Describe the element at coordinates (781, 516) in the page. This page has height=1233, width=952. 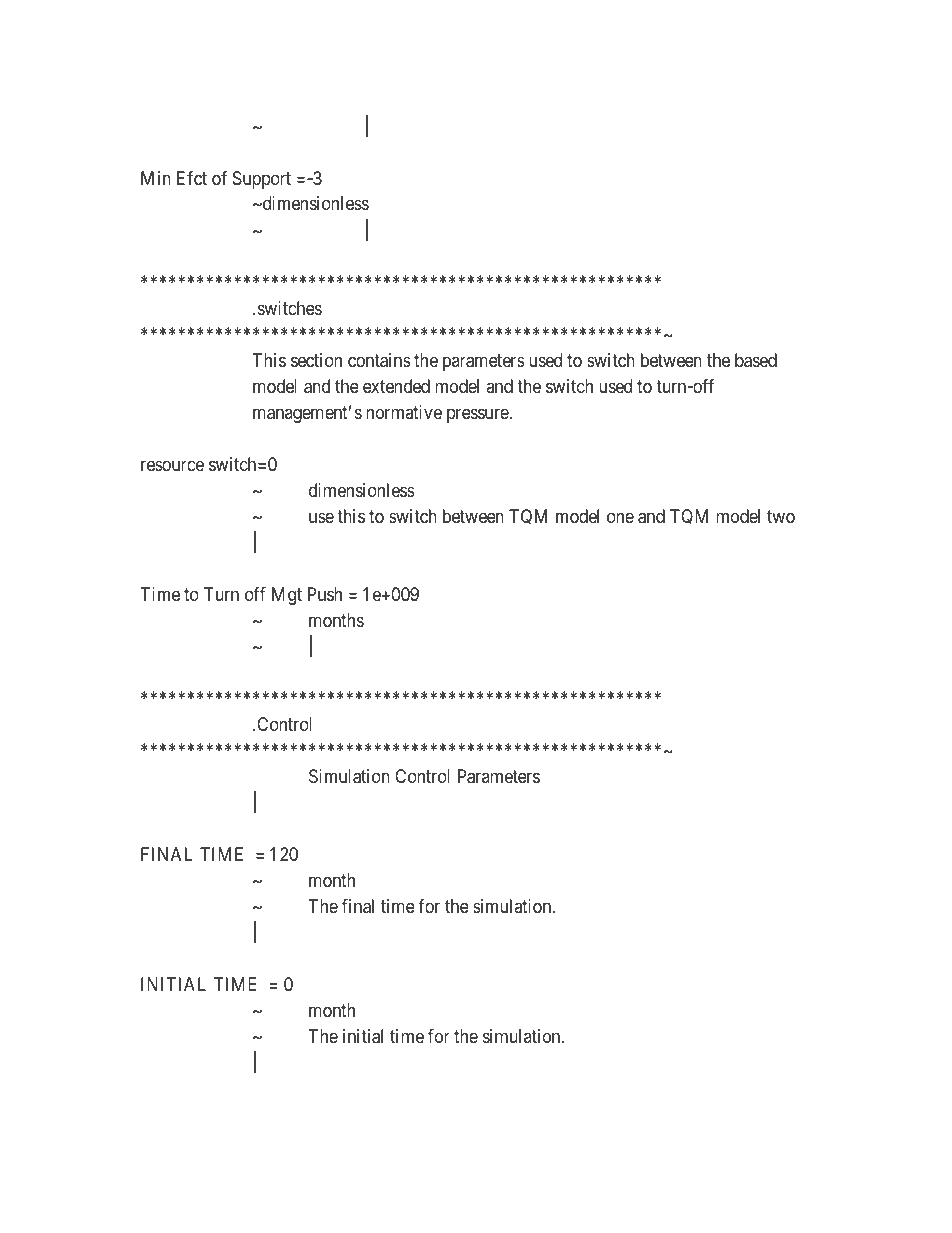
I see `two` at that location.
